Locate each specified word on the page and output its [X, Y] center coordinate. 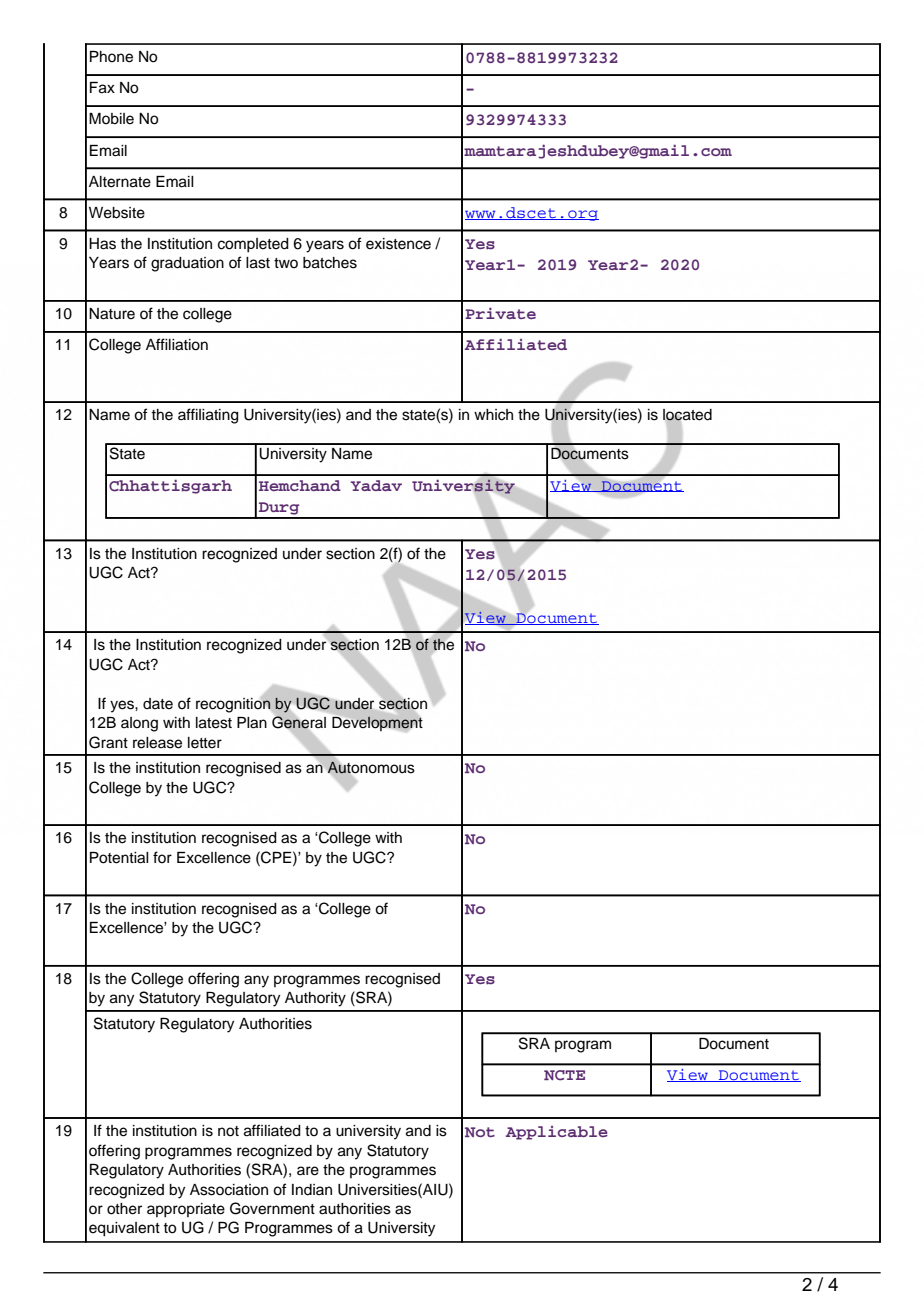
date [158, 704]
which [493, 415]
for [162, 857]
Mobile [111, 119]
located [687, 416]
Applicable [557, 1133]
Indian [312, 1190]
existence [398, 244]
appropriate [186, 1210]
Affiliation [177, 344]
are [308, 1171]
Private [500, 313]
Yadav [376, 485]
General [299, 722]
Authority [315, 999]
